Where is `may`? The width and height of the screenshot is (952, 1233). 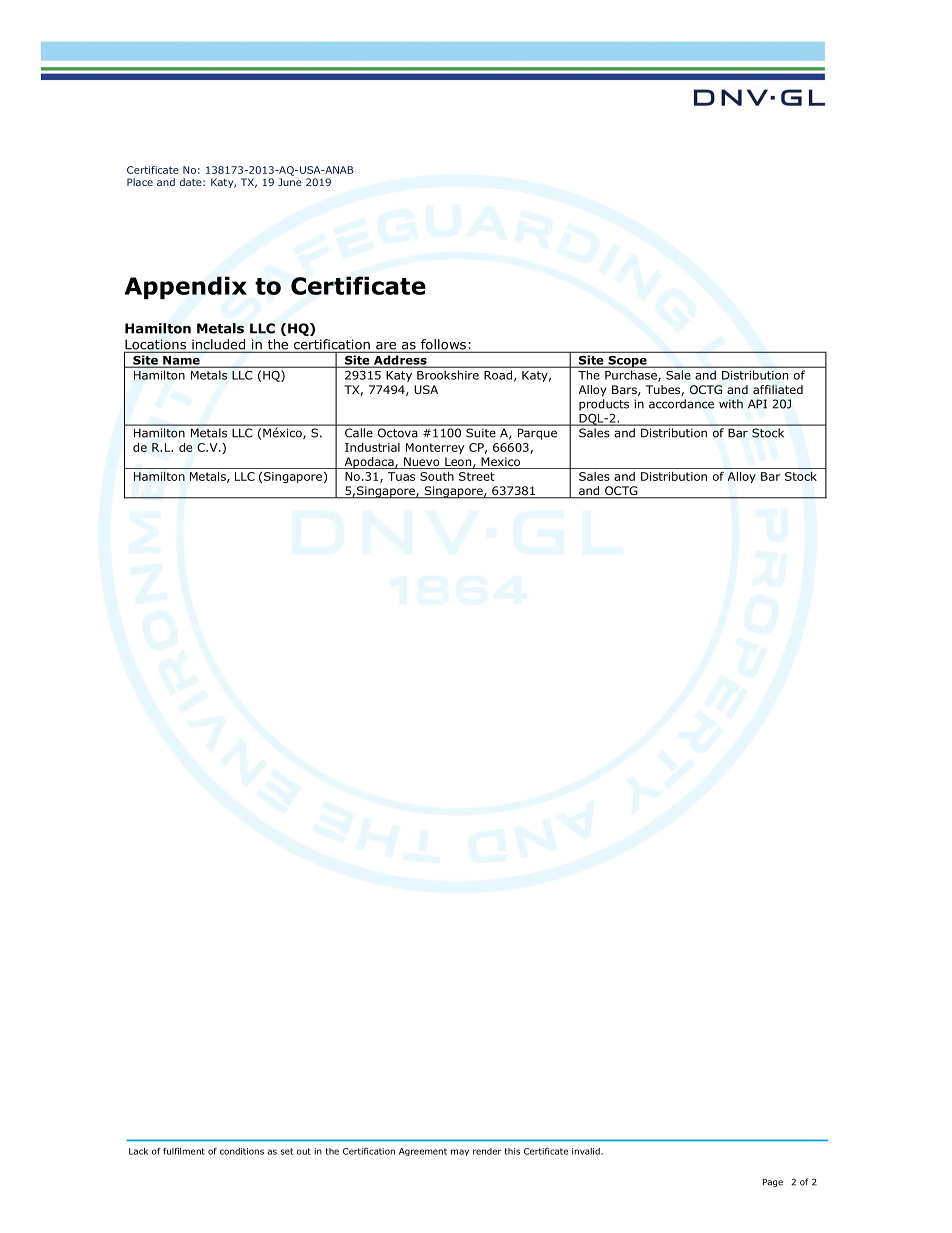 may is located at coordinates (460, 1152).
